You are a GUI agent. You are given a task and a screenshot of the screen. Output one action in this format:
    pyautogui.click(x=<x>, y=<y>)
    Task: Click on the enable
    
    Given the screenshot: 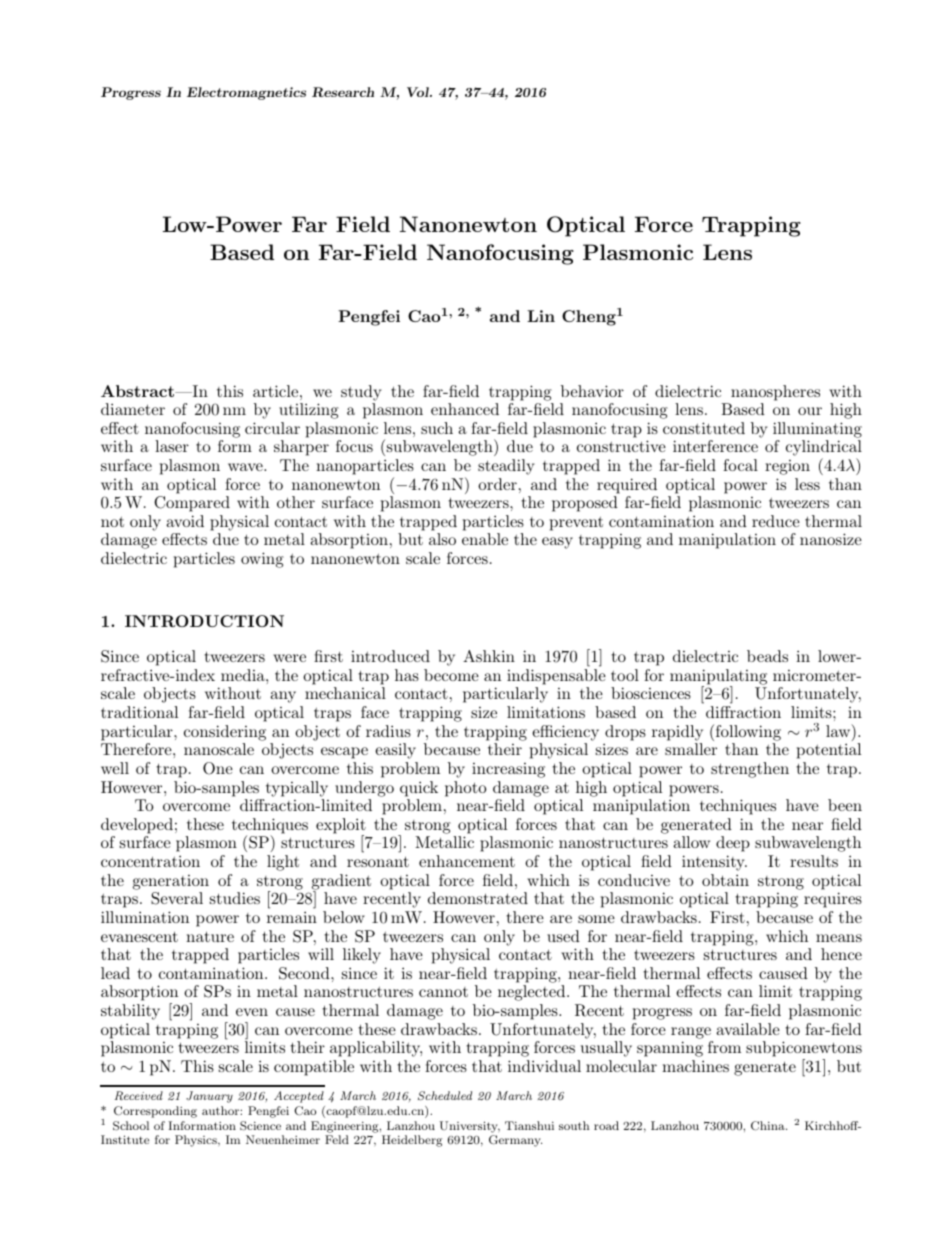 What is the action you would take?
    pyautogui.click(x=485, y=539)
